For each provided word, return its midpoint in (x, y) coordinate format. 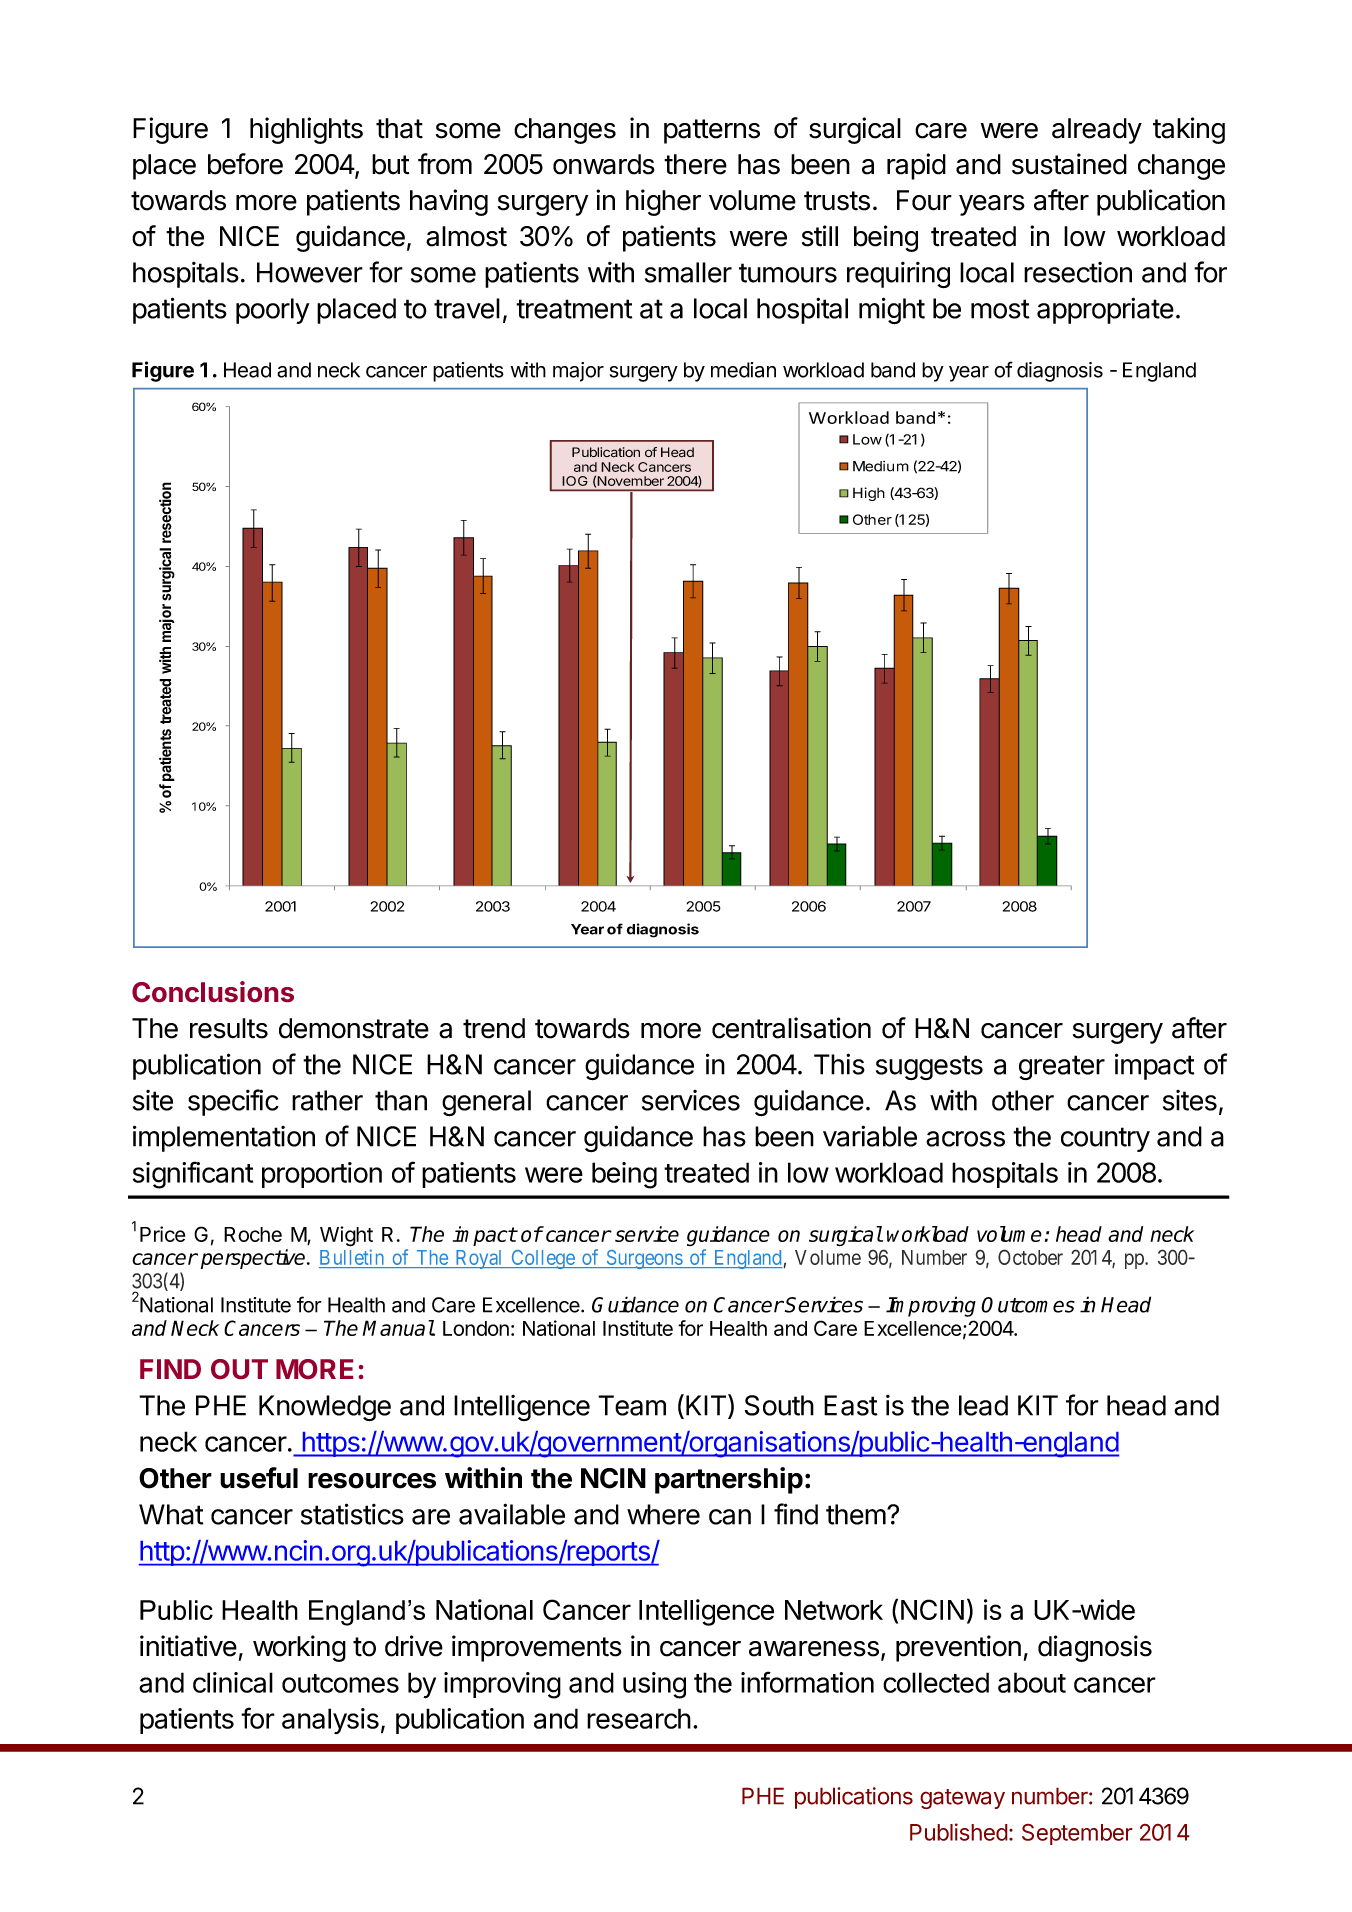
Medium (881, 466)
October (1030, 1257)
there (695, 164)
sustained (1069, 164)
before (245, 164)
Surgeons (644, 1259)
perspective (254, 1259)
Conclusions (213, 991)
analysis (330, 1721)
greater (1062, 1067)
